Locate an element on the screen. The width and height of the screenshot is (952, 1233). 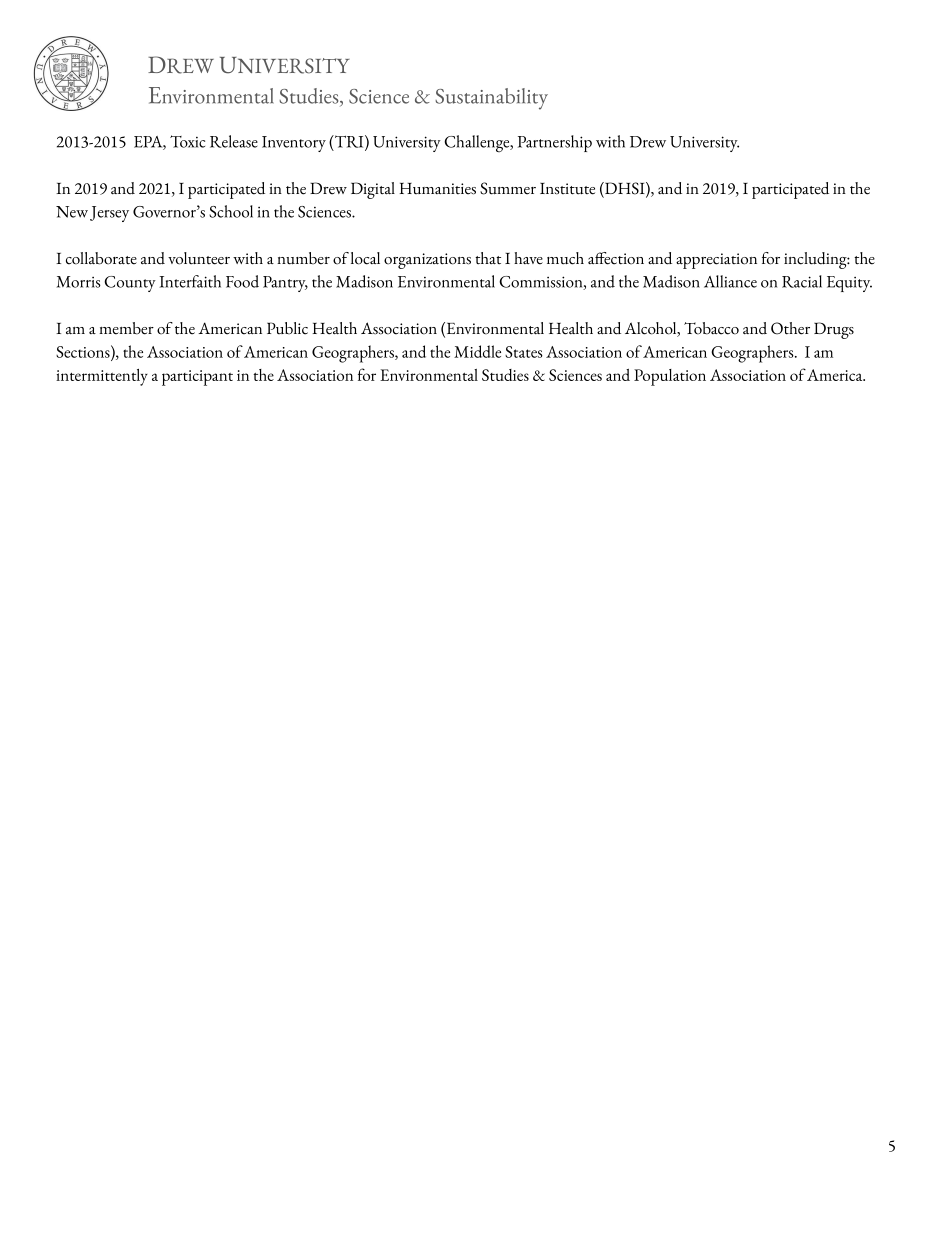
Sustainability is located at coordinates (491, 99).
